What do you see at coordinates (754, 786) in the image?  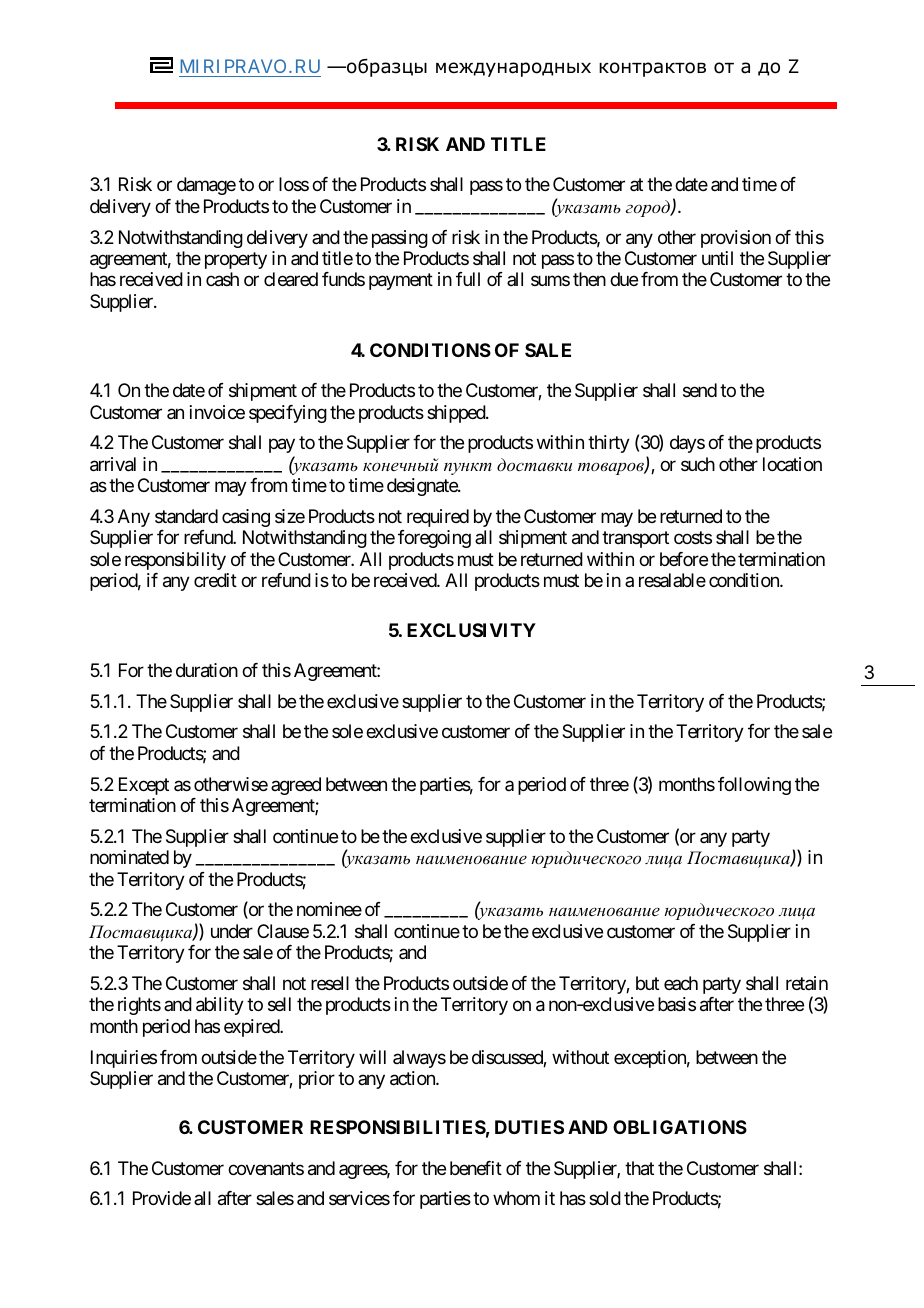 I see `following` at bounding box center [754, 786].
